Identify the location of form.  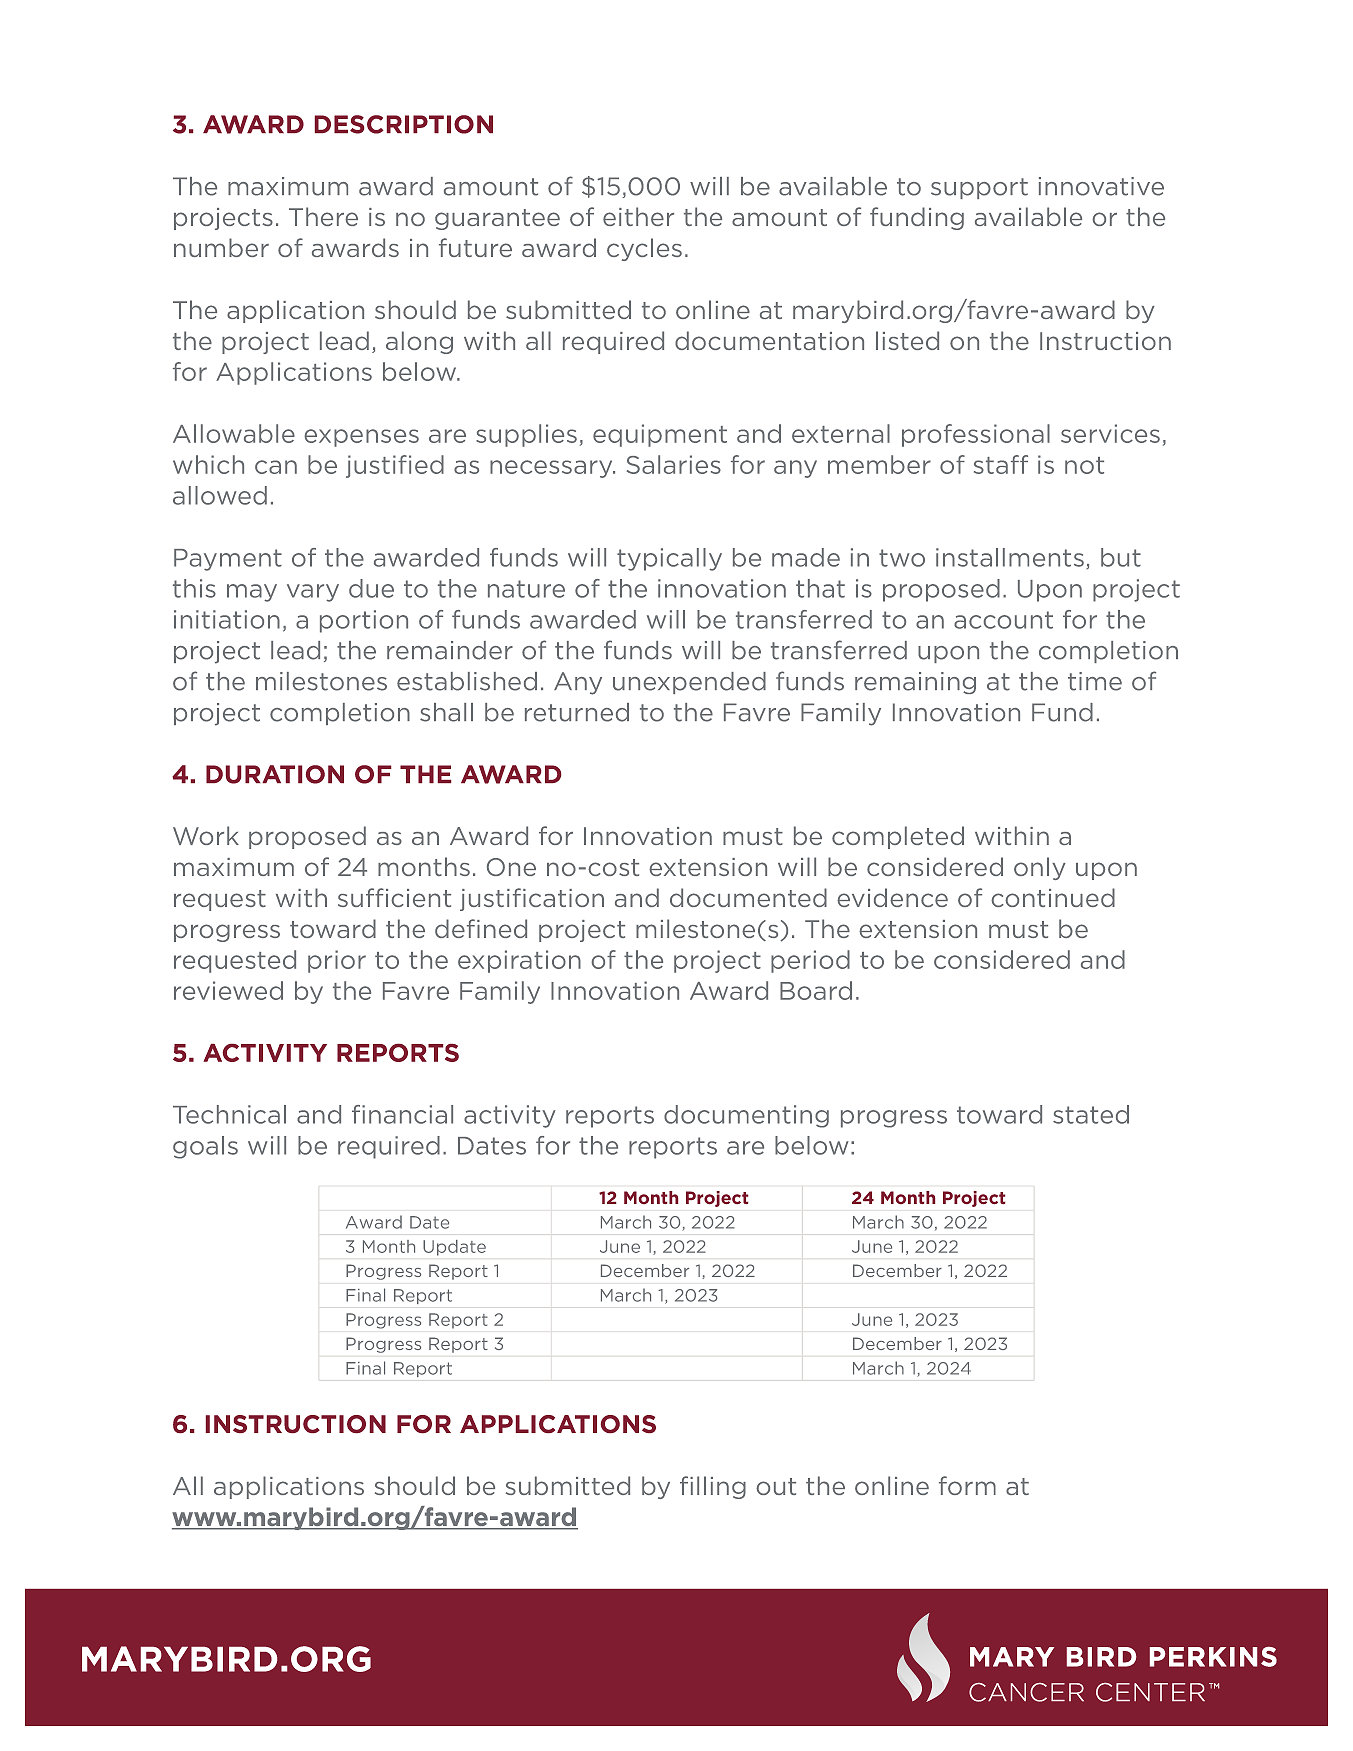
(967, 1485).
